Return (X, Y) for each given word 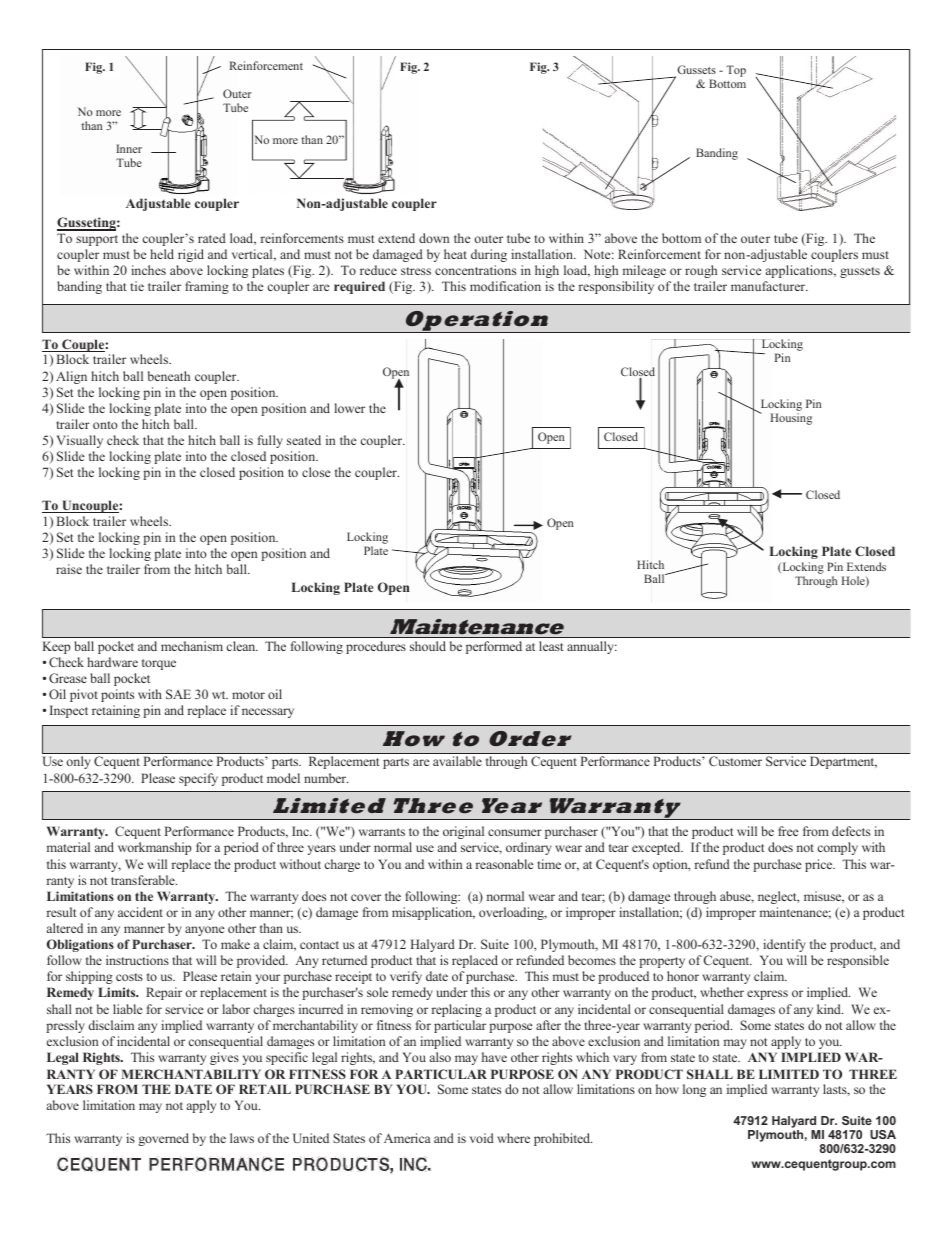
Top (736, 71)
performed (494, 647)
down (434, 238)
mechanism (192, 646)
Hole (854, 581)
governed (163, 1139)
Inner (129, 148)
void (482, 1138)
